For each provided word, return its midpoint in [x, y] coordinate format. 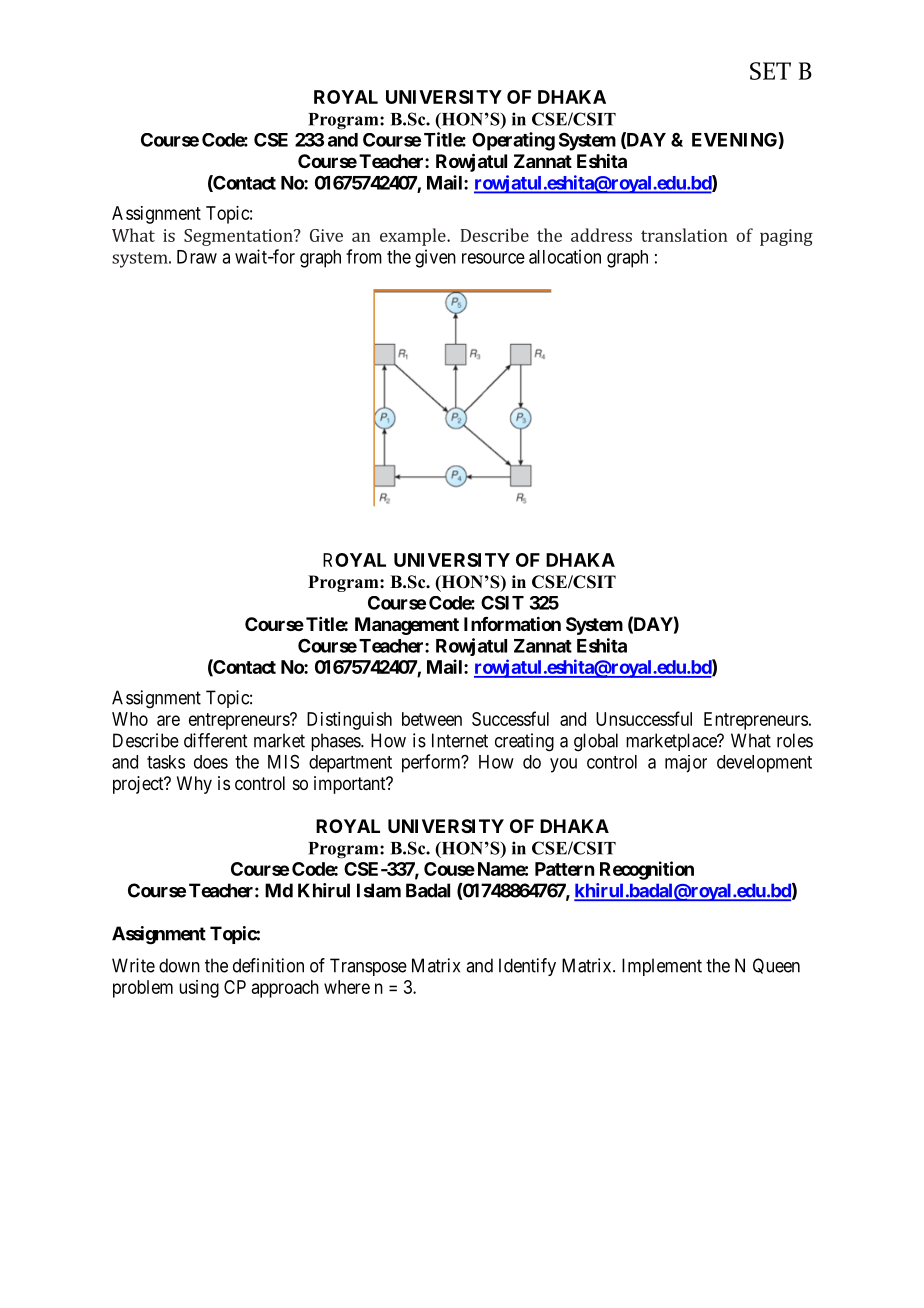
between [432, 719]
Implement [662, 967]
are [168, 720]
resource [493, 258]
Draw [197, 257]
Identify [527, 967]
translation [684, 235]
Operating [513, 141]
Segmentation [239, 237]
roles [795, 740]
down [179, 965]
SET [770, 71]
